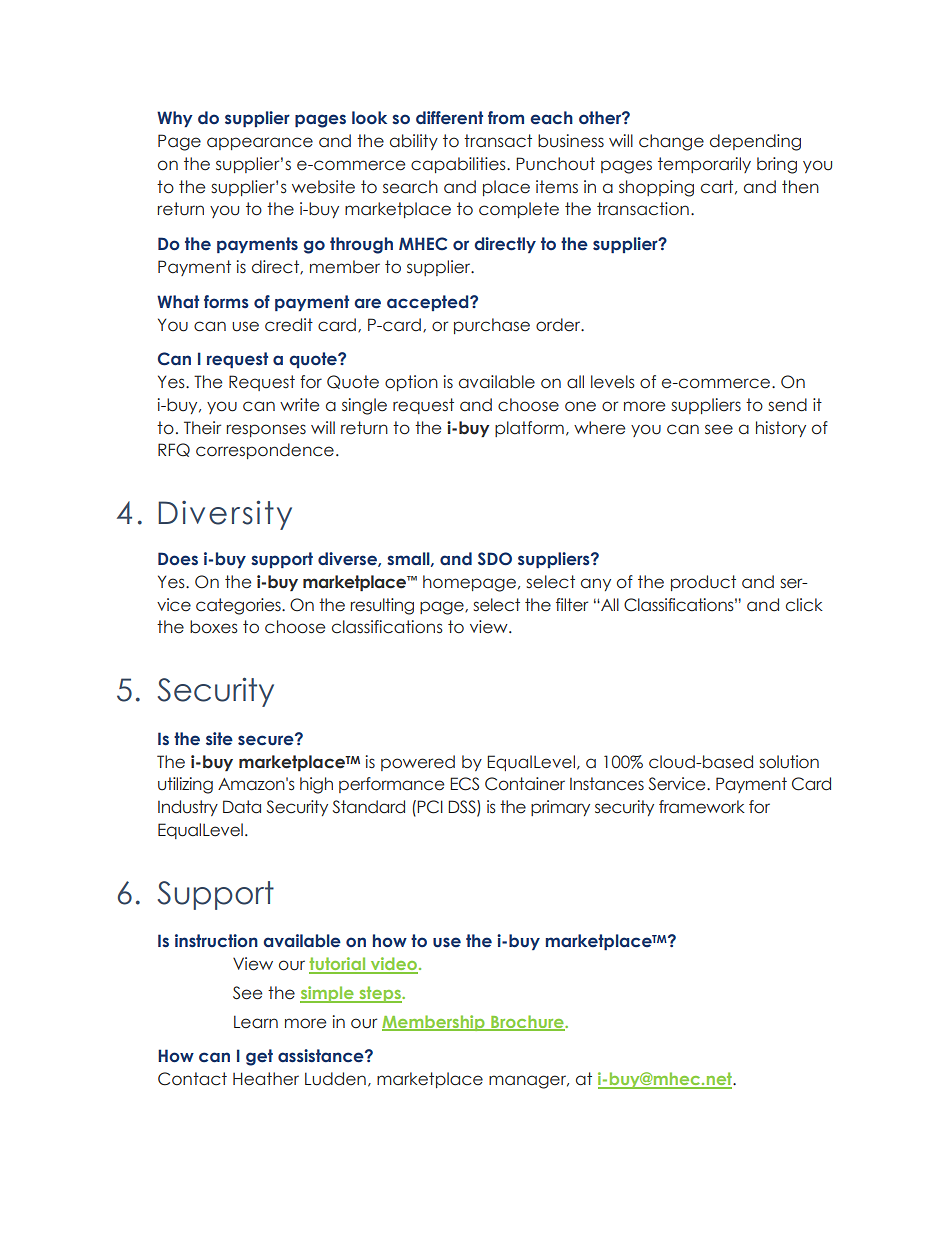 This image has width=952, height=1233. What do you see at coordinates (702, 807) in the image?
I see `framework` at bounding box center [702, 807].
